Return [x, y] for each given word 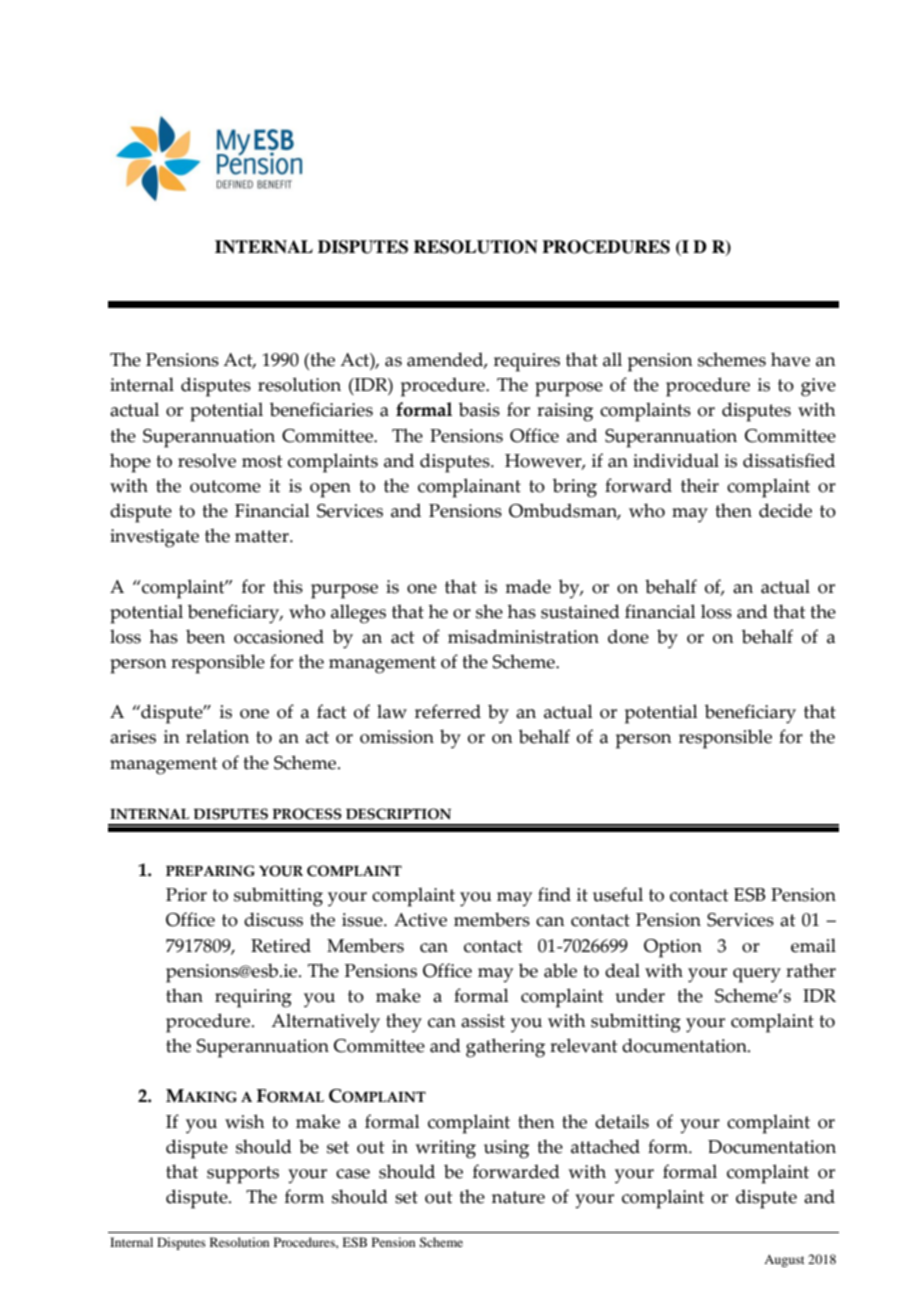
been [205, 636]
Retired [281, 945]
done [628, 636]
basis [479, 409]
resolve [207, 460]
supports [243, 1175]
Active [420, 920]
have [790, 359]
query [757, 975]
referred [448, 711]
